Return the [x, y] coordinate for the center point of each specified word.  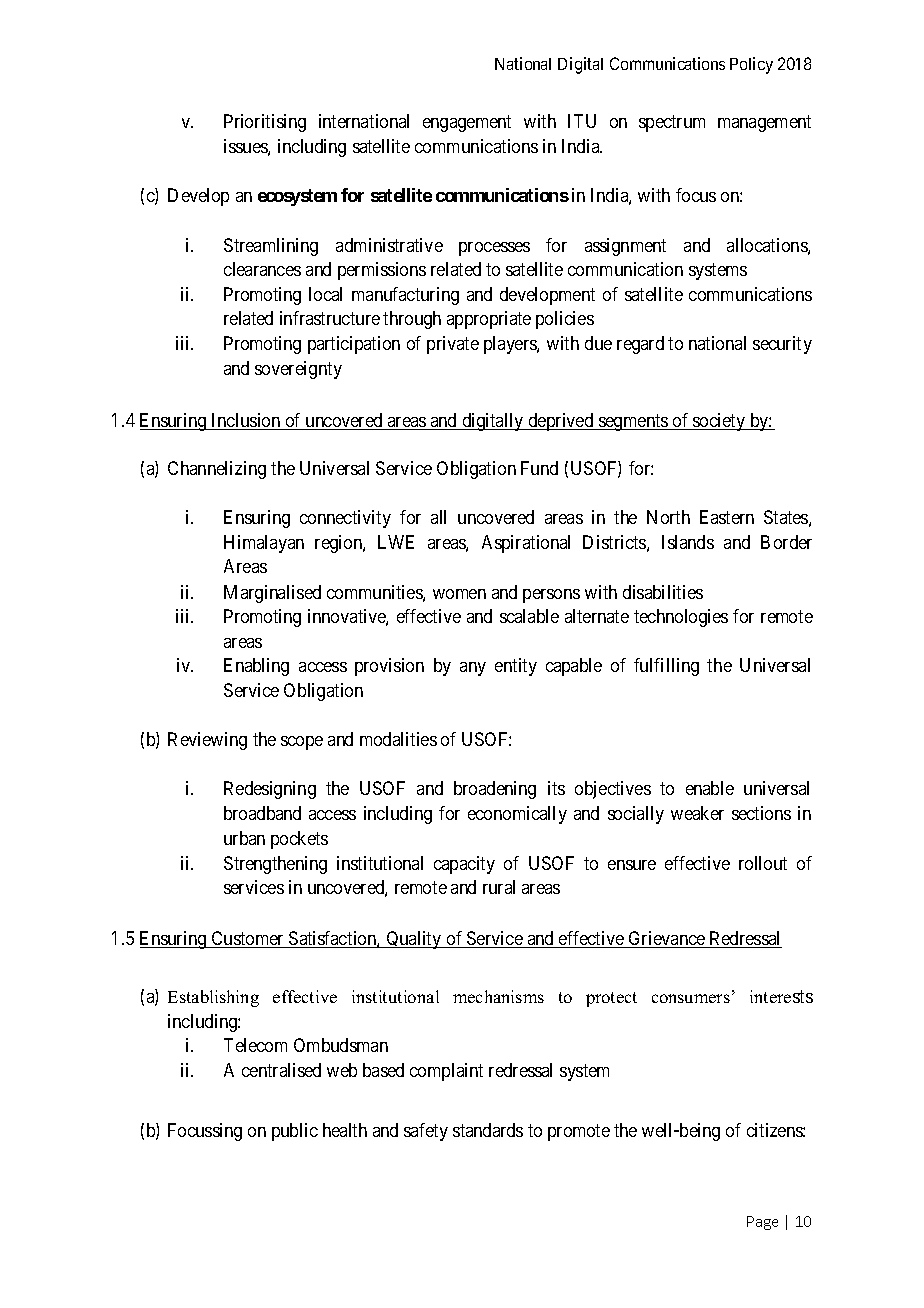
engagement [467, 123]
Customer [248, 939]
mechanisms [498, 996]
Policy [751, 65]
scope [302, 743]
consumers [691, 998]
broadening [495, 790]
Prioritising [265, 123]
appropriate [489, 320]
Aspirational [526, 544]
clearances [262, 269]
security [782, 345]
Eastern [727, 517]
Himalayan [264, 544]
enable [710, 788]
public [295, 1132]
